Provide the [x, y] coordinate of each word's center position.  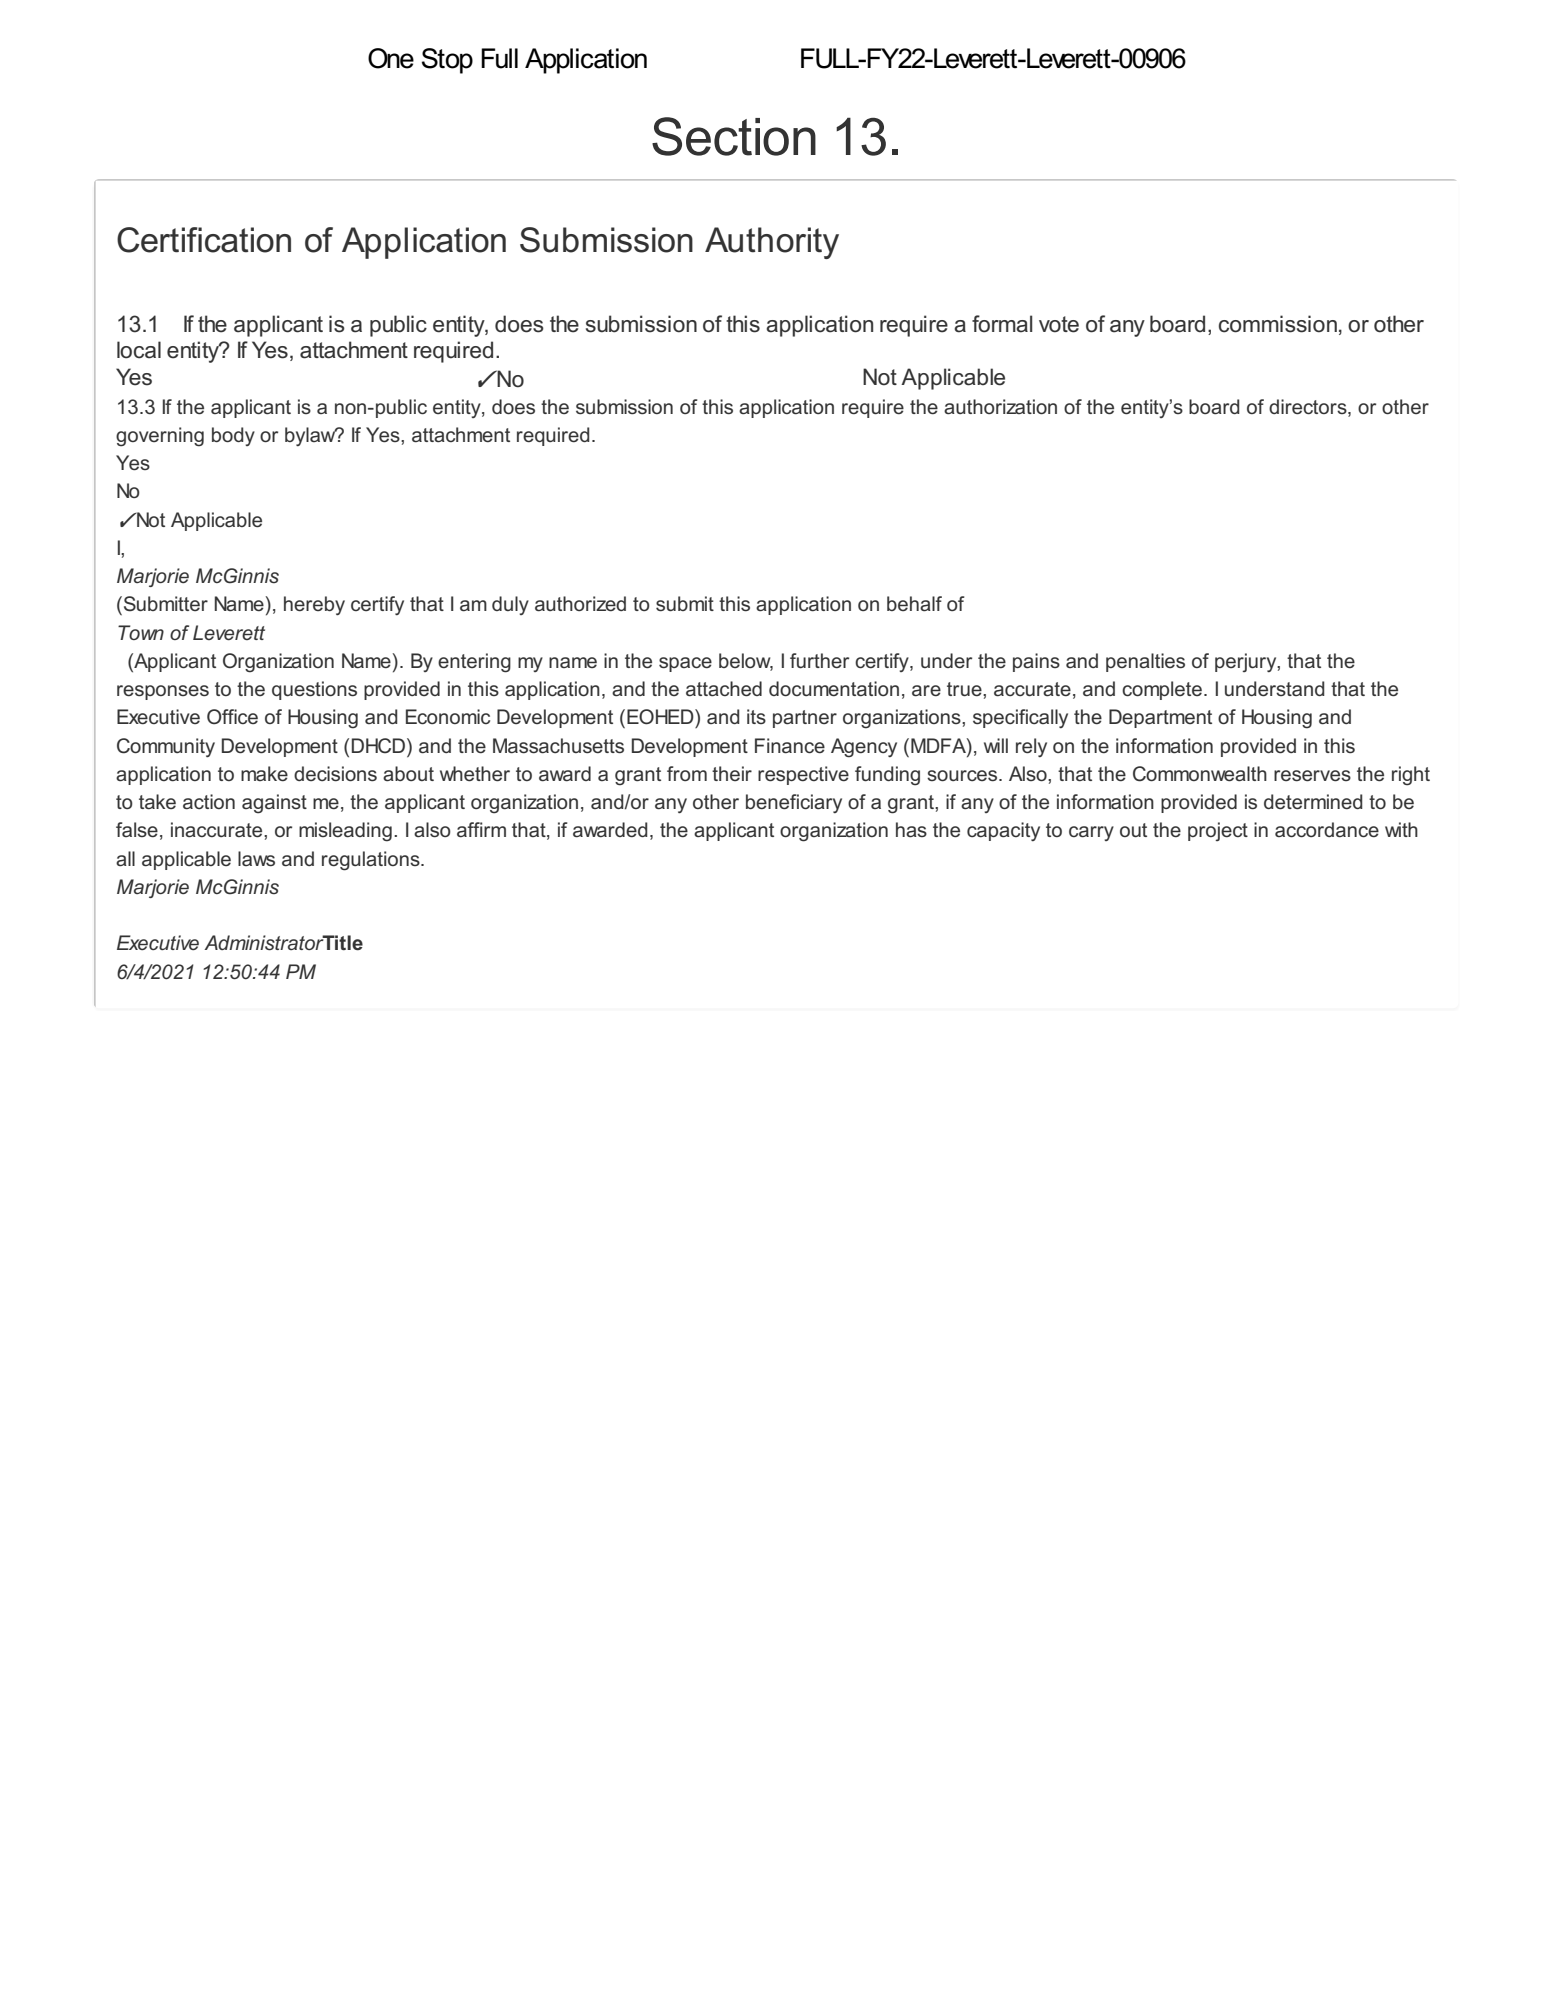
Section [734, 136]
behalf [914, 603]
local [139, 350]
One [391, 58]
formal [1002, 324]
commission [1278, 324]
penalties [1145, 662]
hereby [314, 605]
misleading [345, 832]
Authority [772, 243]
